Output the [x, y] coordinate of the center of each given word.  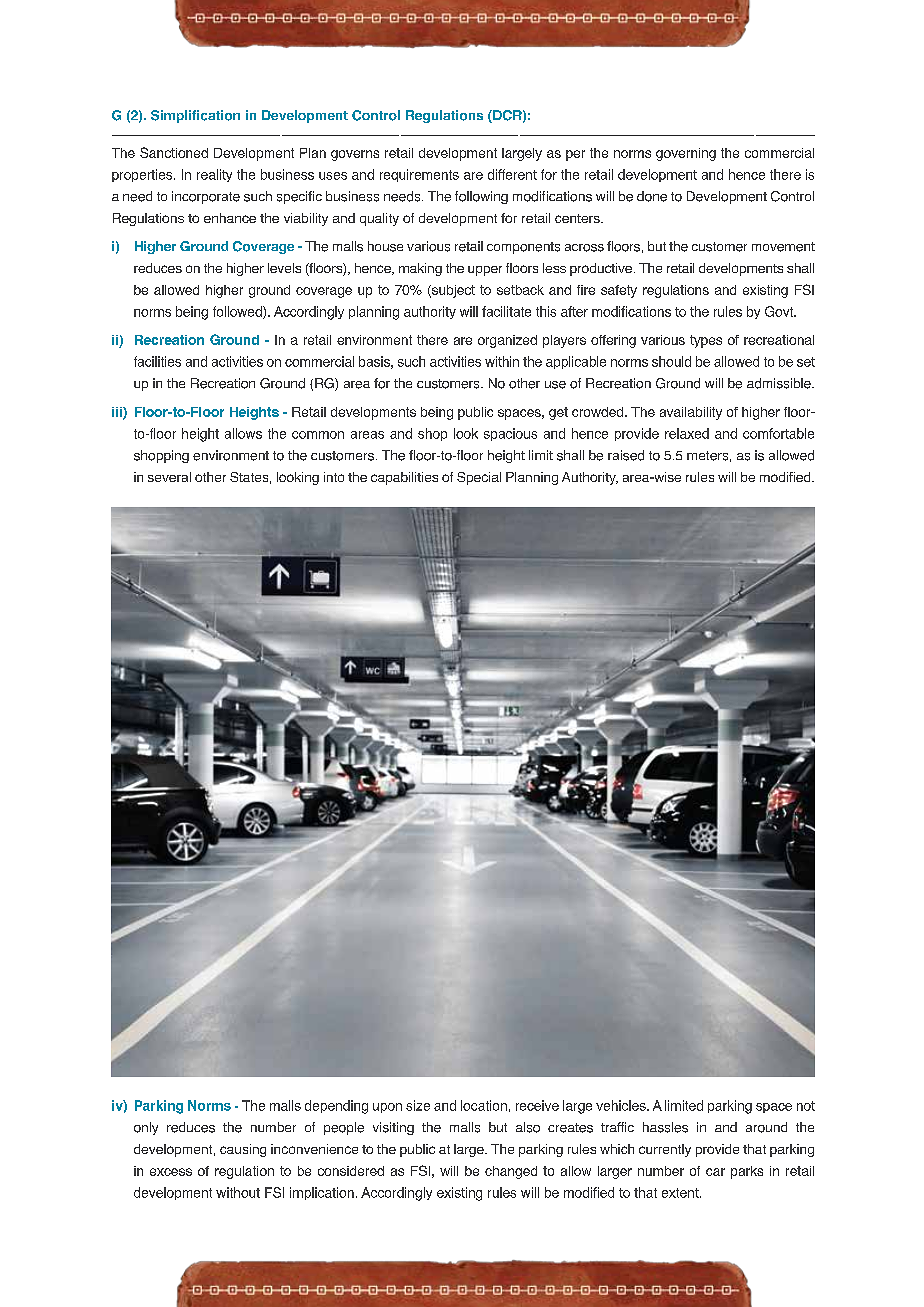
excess [171, 1172]
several [169, 477]
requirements [419, 175]
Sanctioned [174, 152]
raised [626, 455]
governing [686, 154]
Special [479, 478]
